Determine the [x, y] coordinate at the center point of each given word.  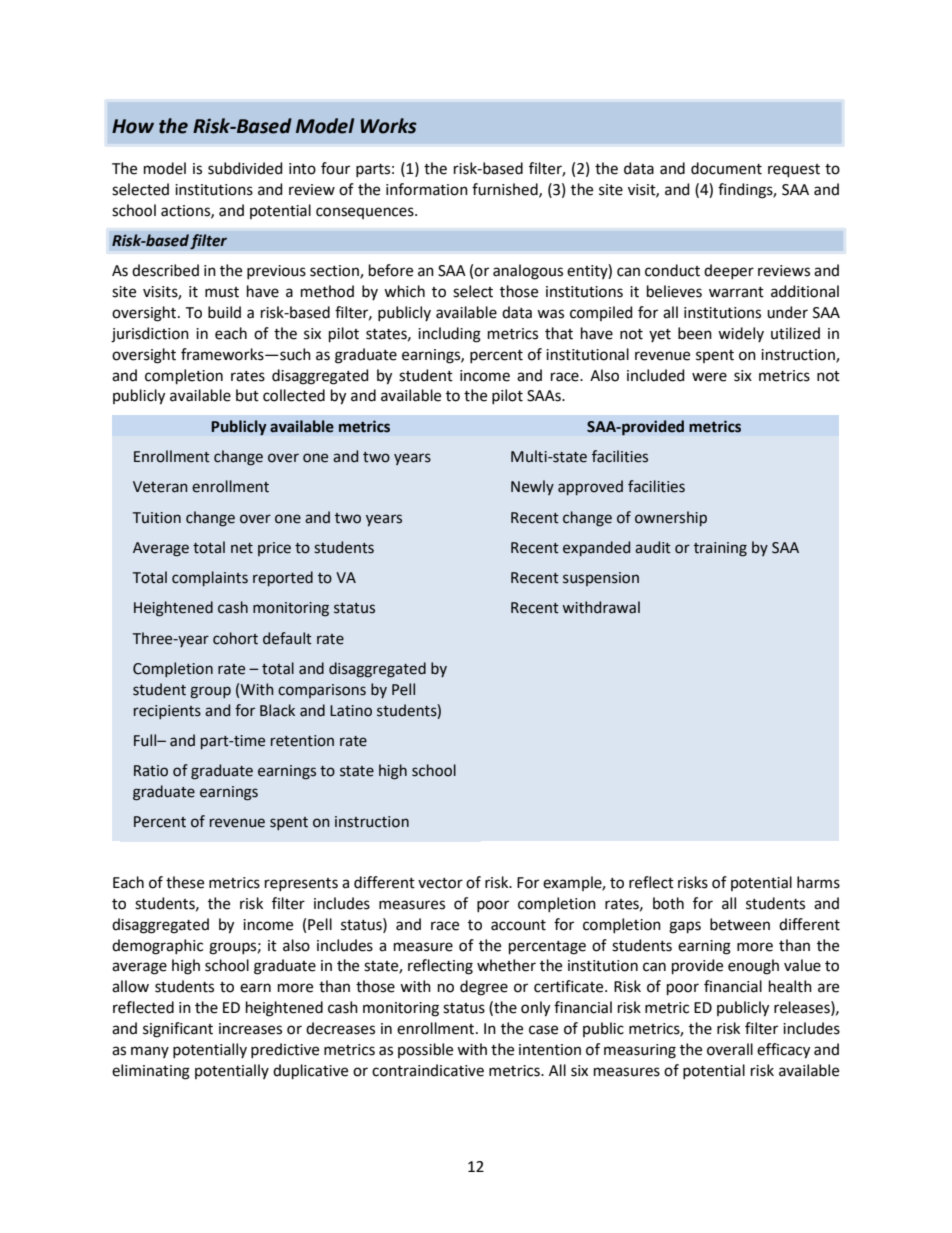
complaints [210, 578]
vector [440, 883]
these [185, 882]
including [449, 335]
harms [818, 882]
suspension [601, 579]
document [726, 168]
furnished [506, 190]
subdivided [245, 168]
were [709, 377]
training [720, 549]
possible [425, 1050]
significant [178, 1030]
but [247, 395]
